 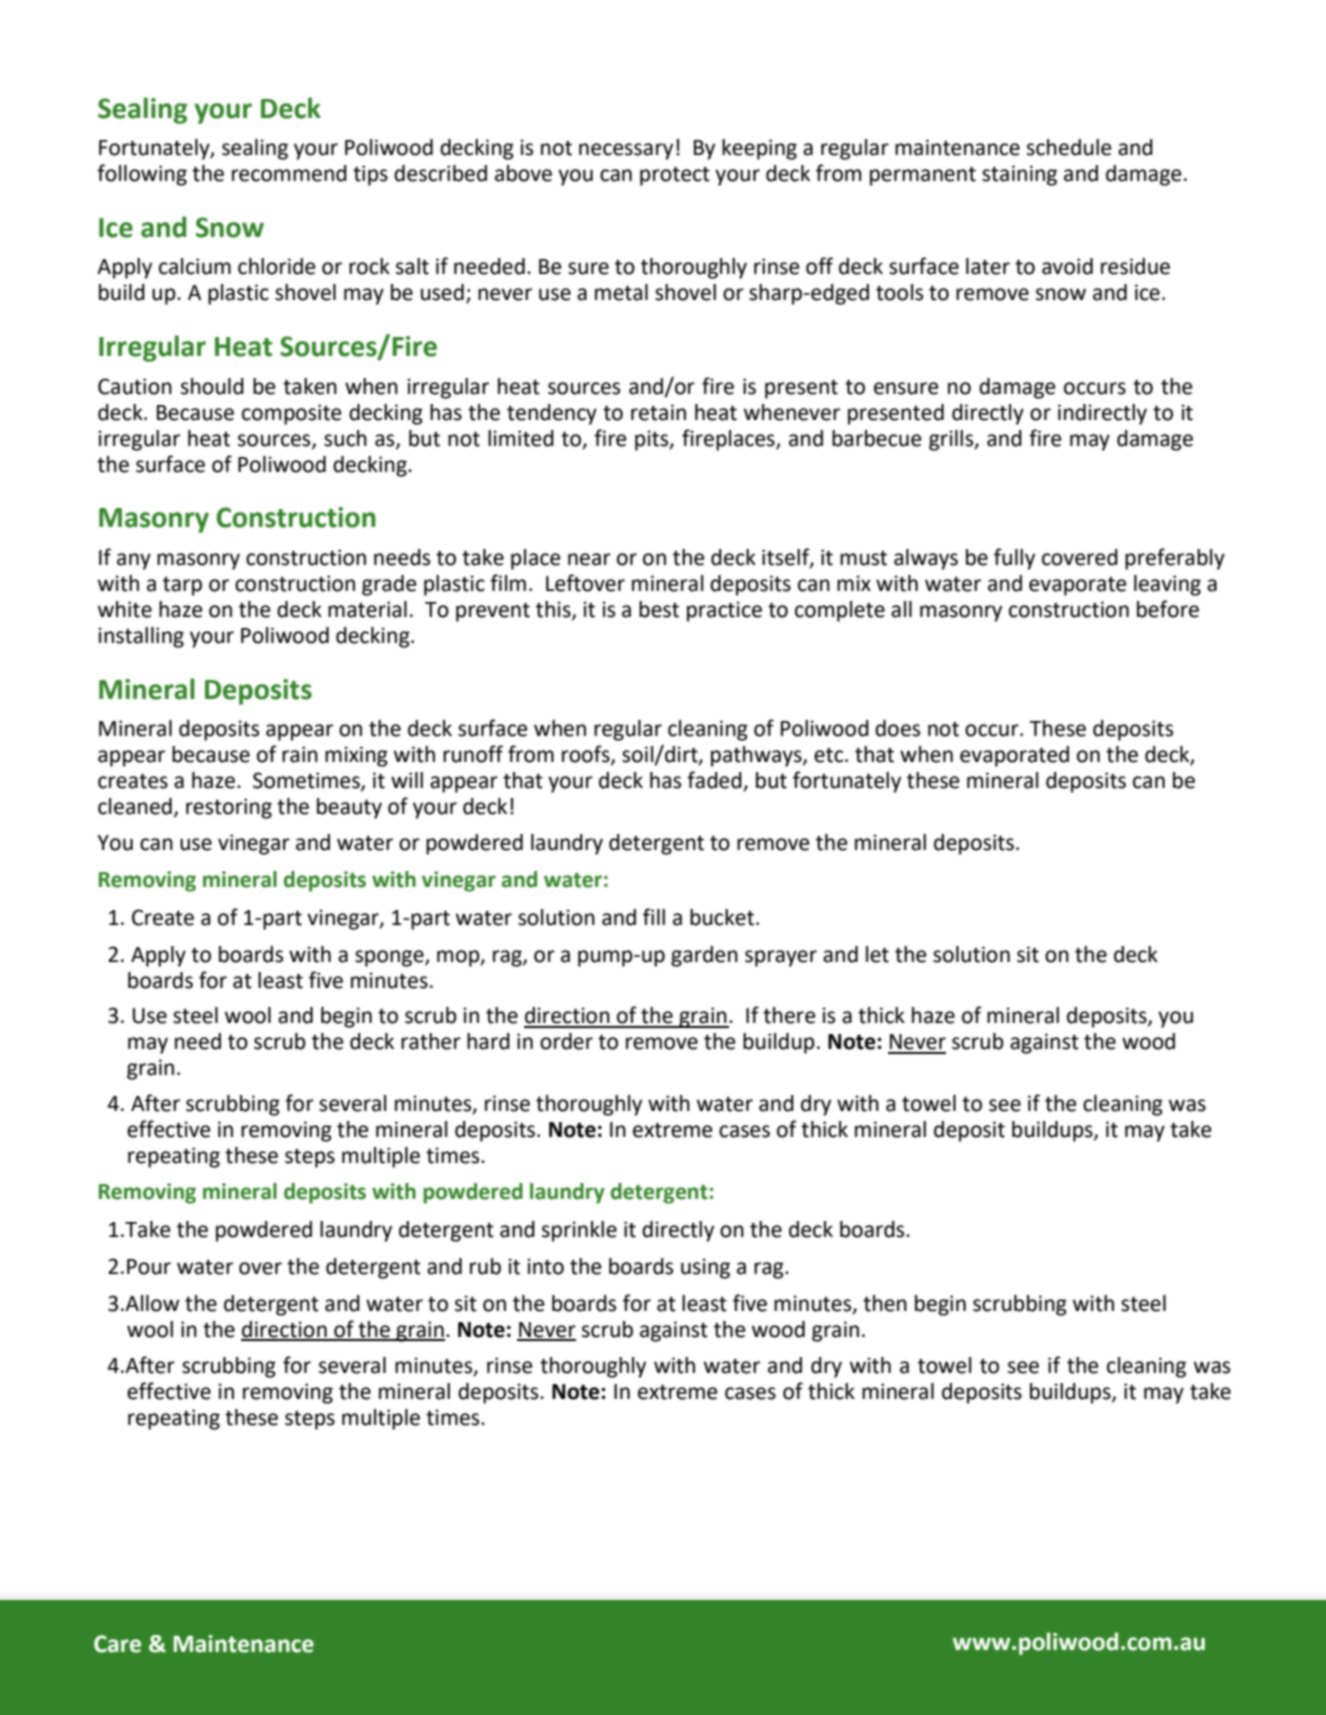 I want to click on recommend, so click(x=289, y=173).
